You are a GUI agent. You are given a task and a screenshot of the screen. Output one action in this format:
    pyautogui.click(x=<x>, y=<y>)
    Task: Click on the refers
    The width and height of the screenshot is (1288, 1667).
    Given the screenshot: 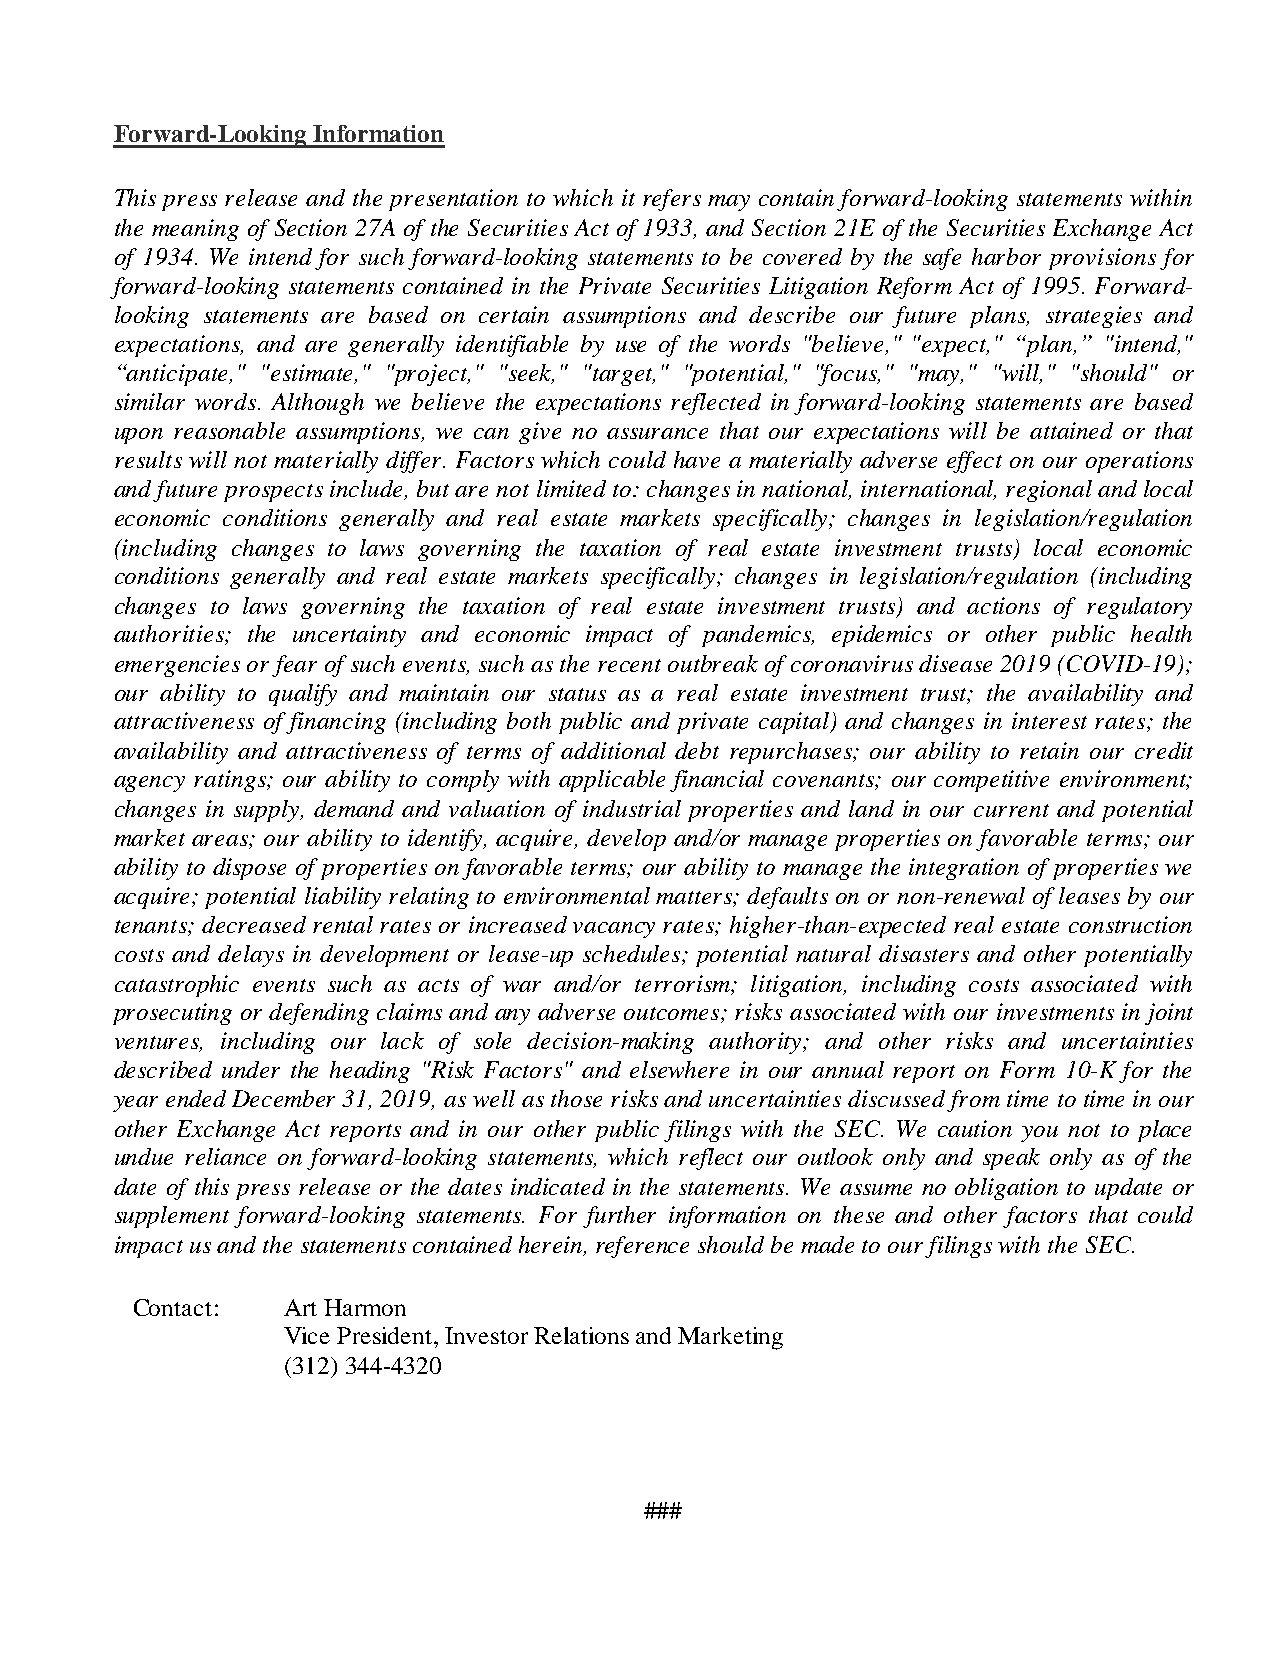 What is the action you would take?
    pyautogui.click(x=672, y=200)
